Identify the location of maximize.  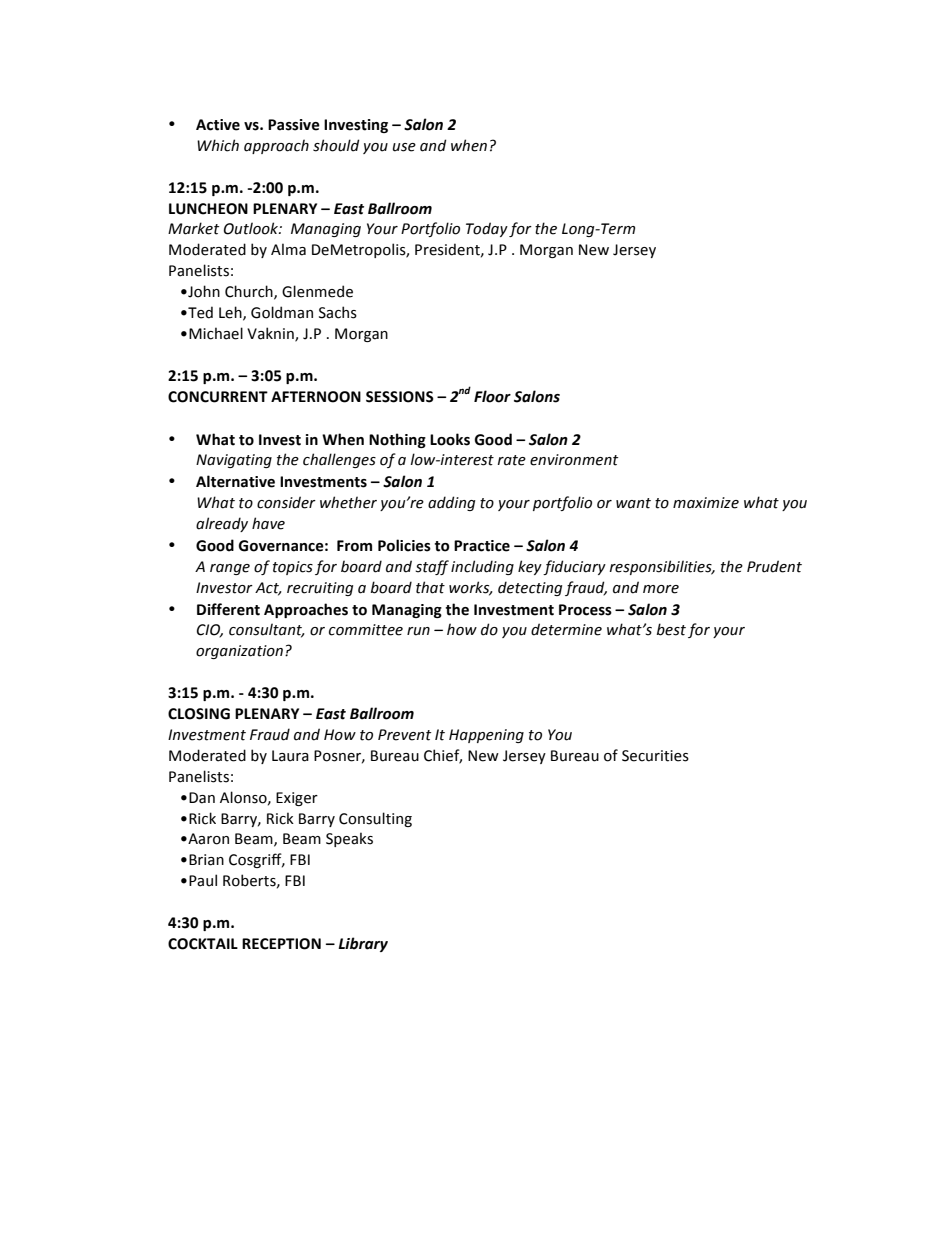
(706, 503).
